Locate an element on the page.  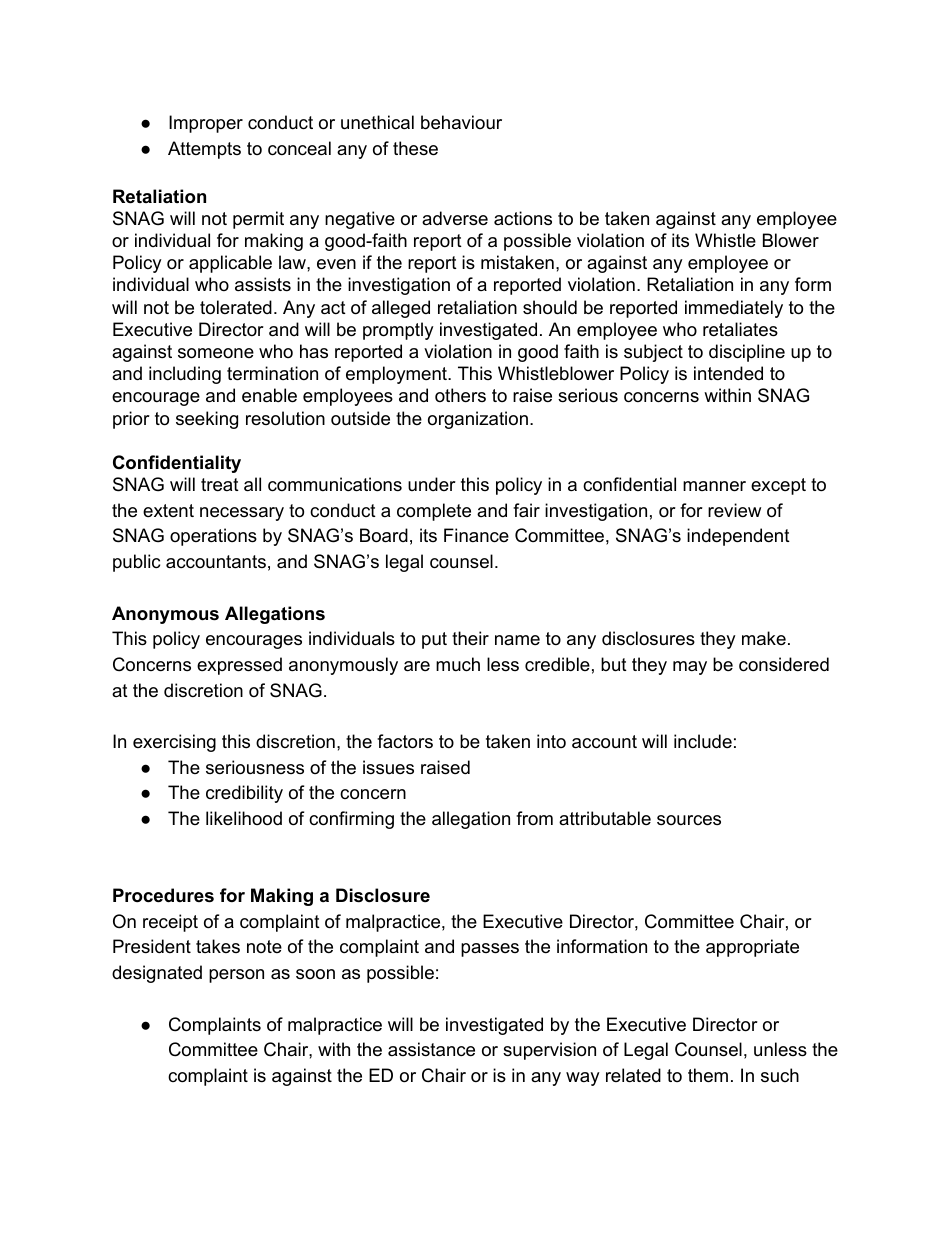
likelihood is located at coordinates (244, 818).
